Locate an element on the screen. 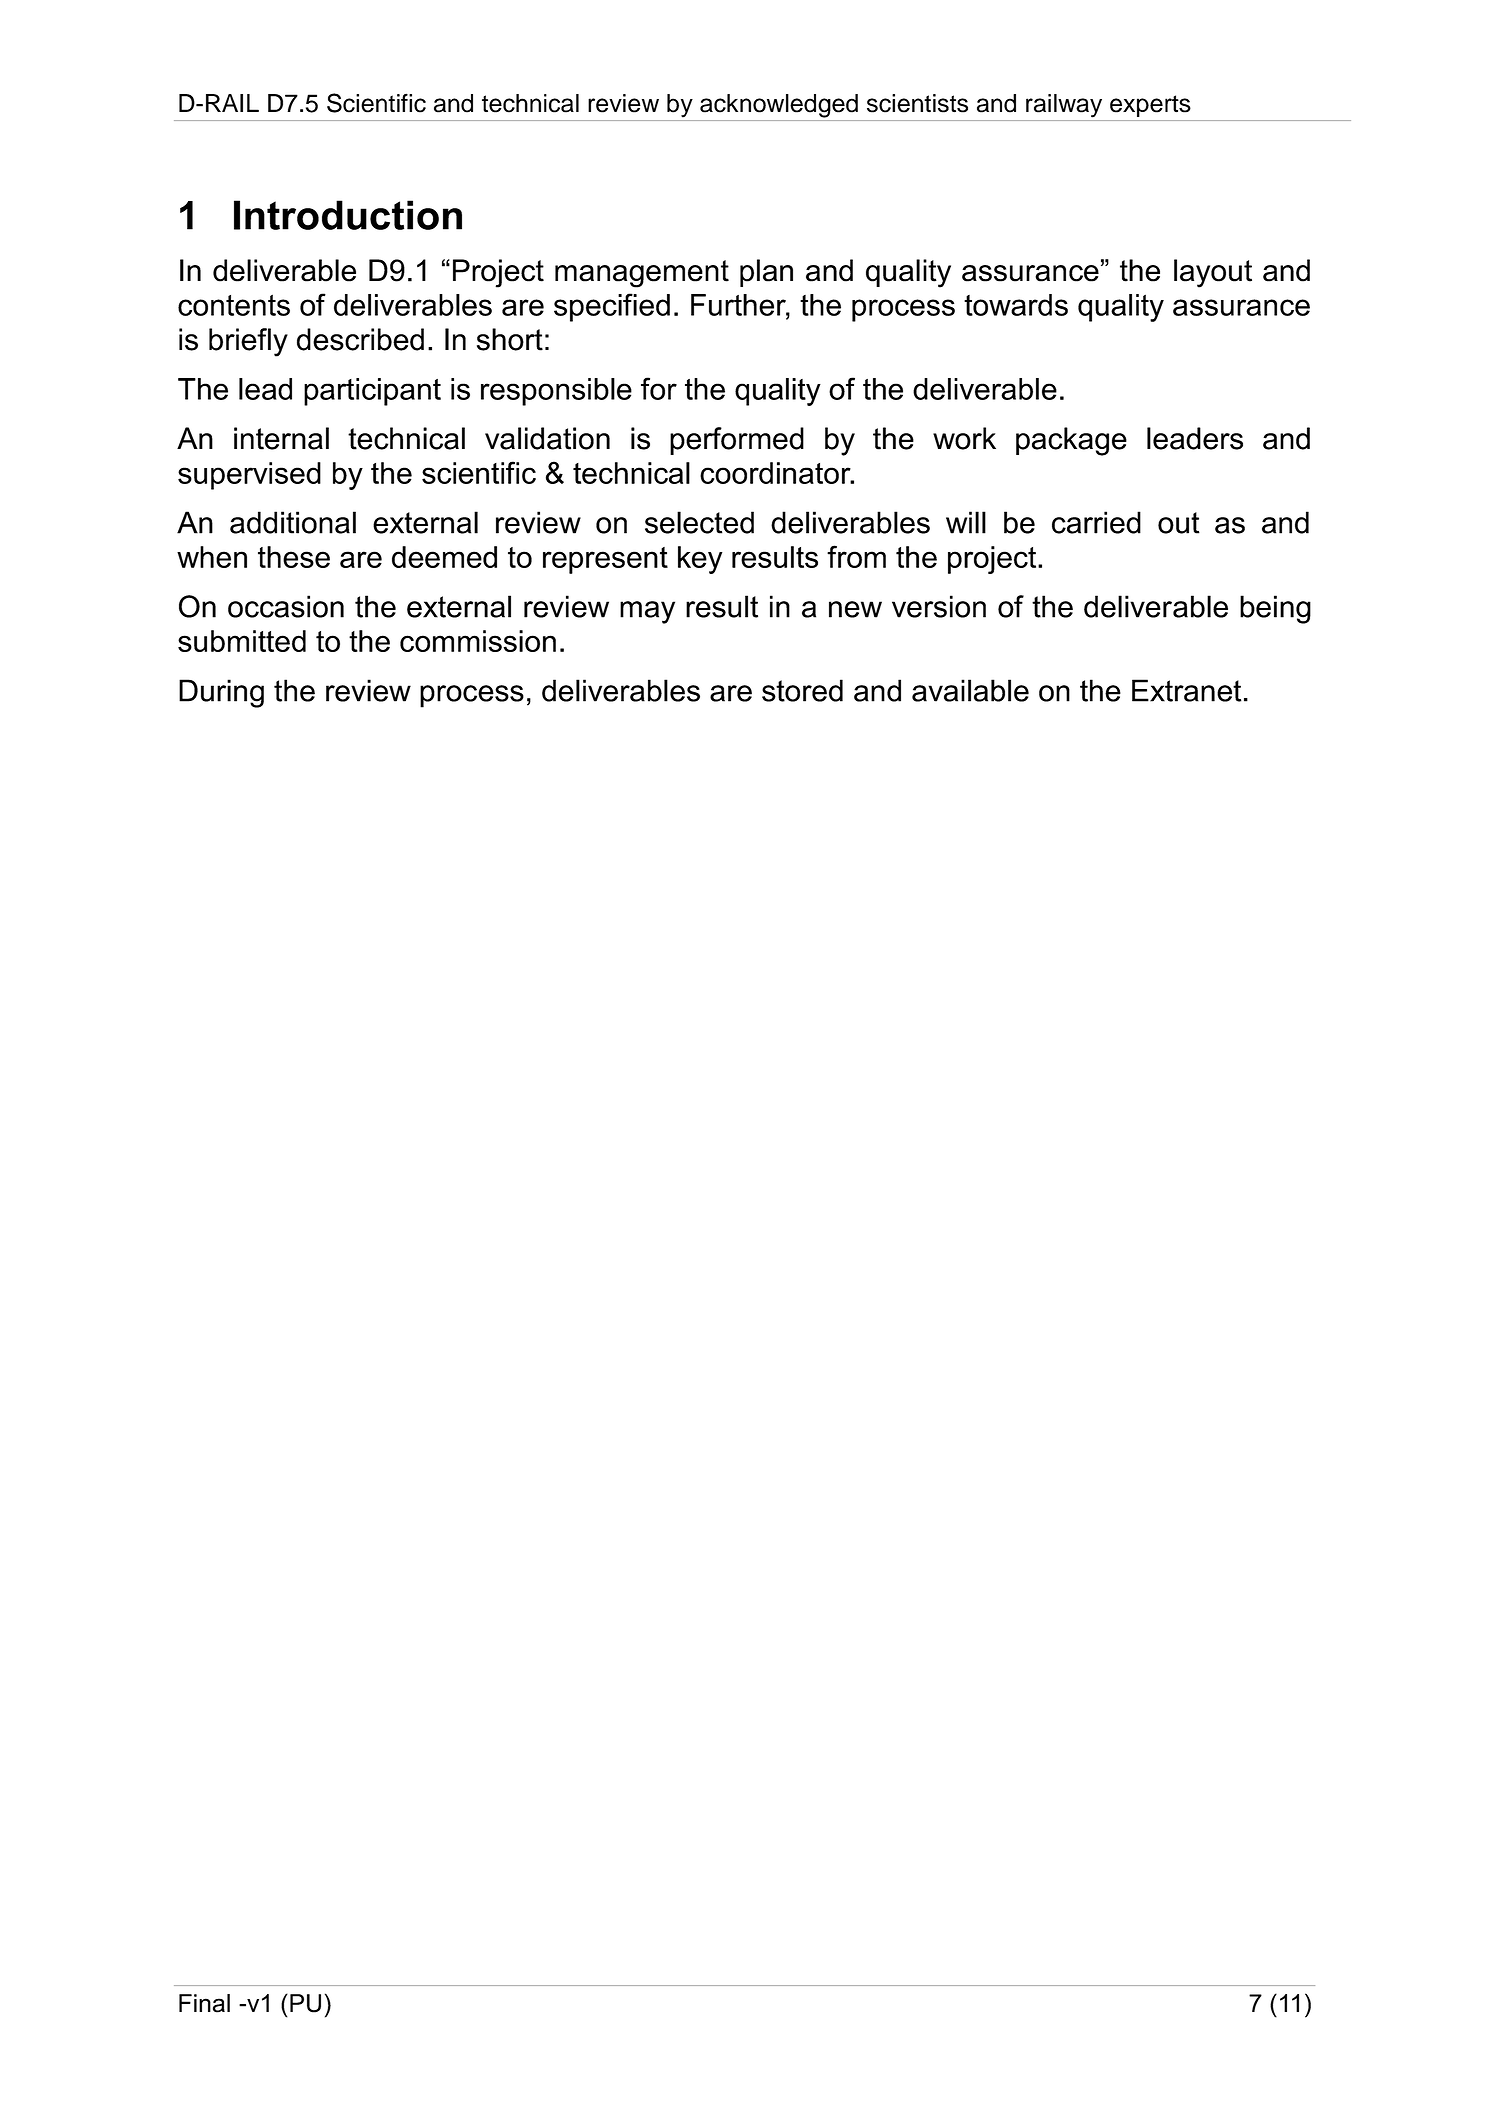  stored is located at coordinates (802, 690).
